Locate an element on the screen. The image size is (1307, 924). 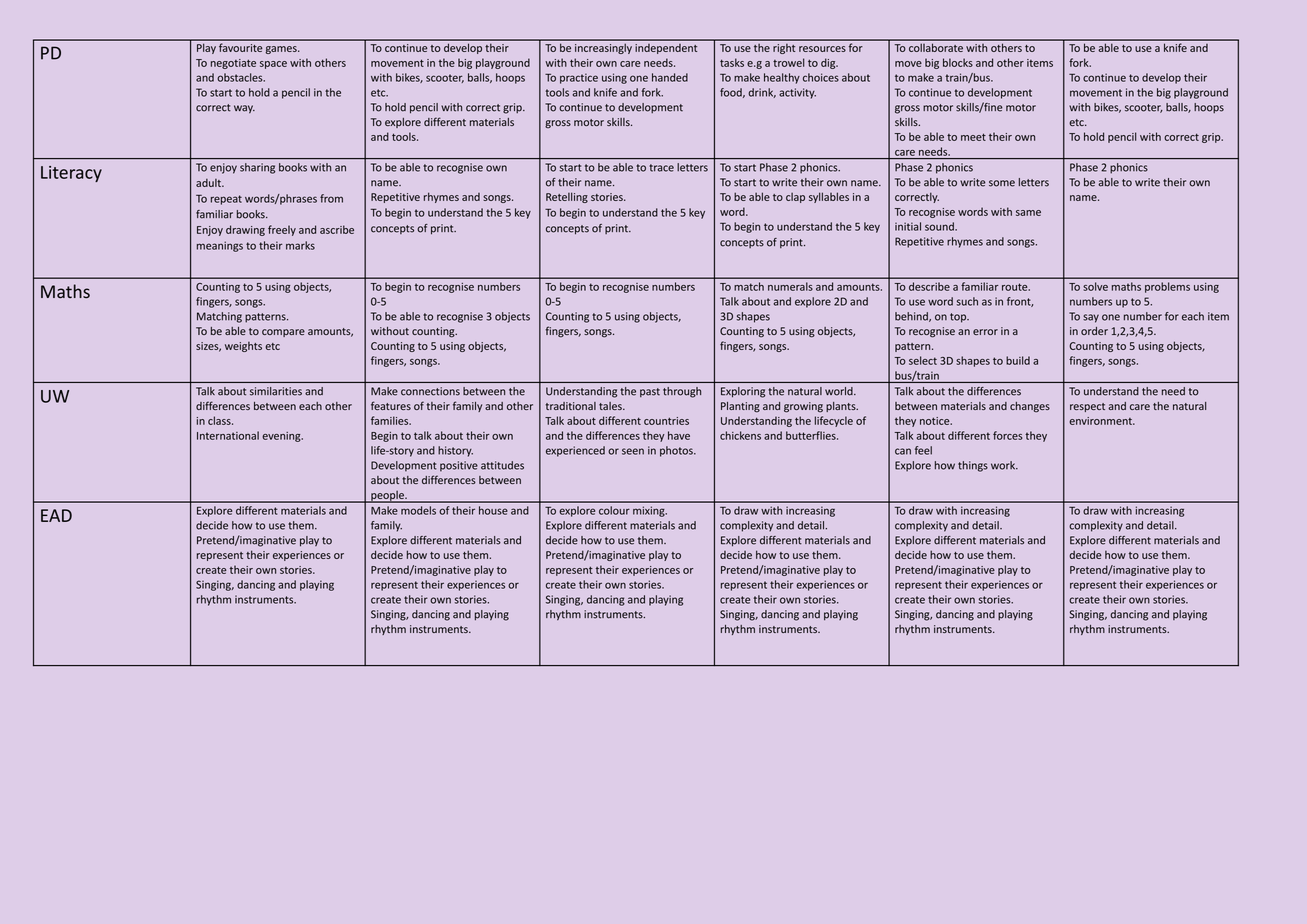
Retelling is located at coordinates (567, 197).
